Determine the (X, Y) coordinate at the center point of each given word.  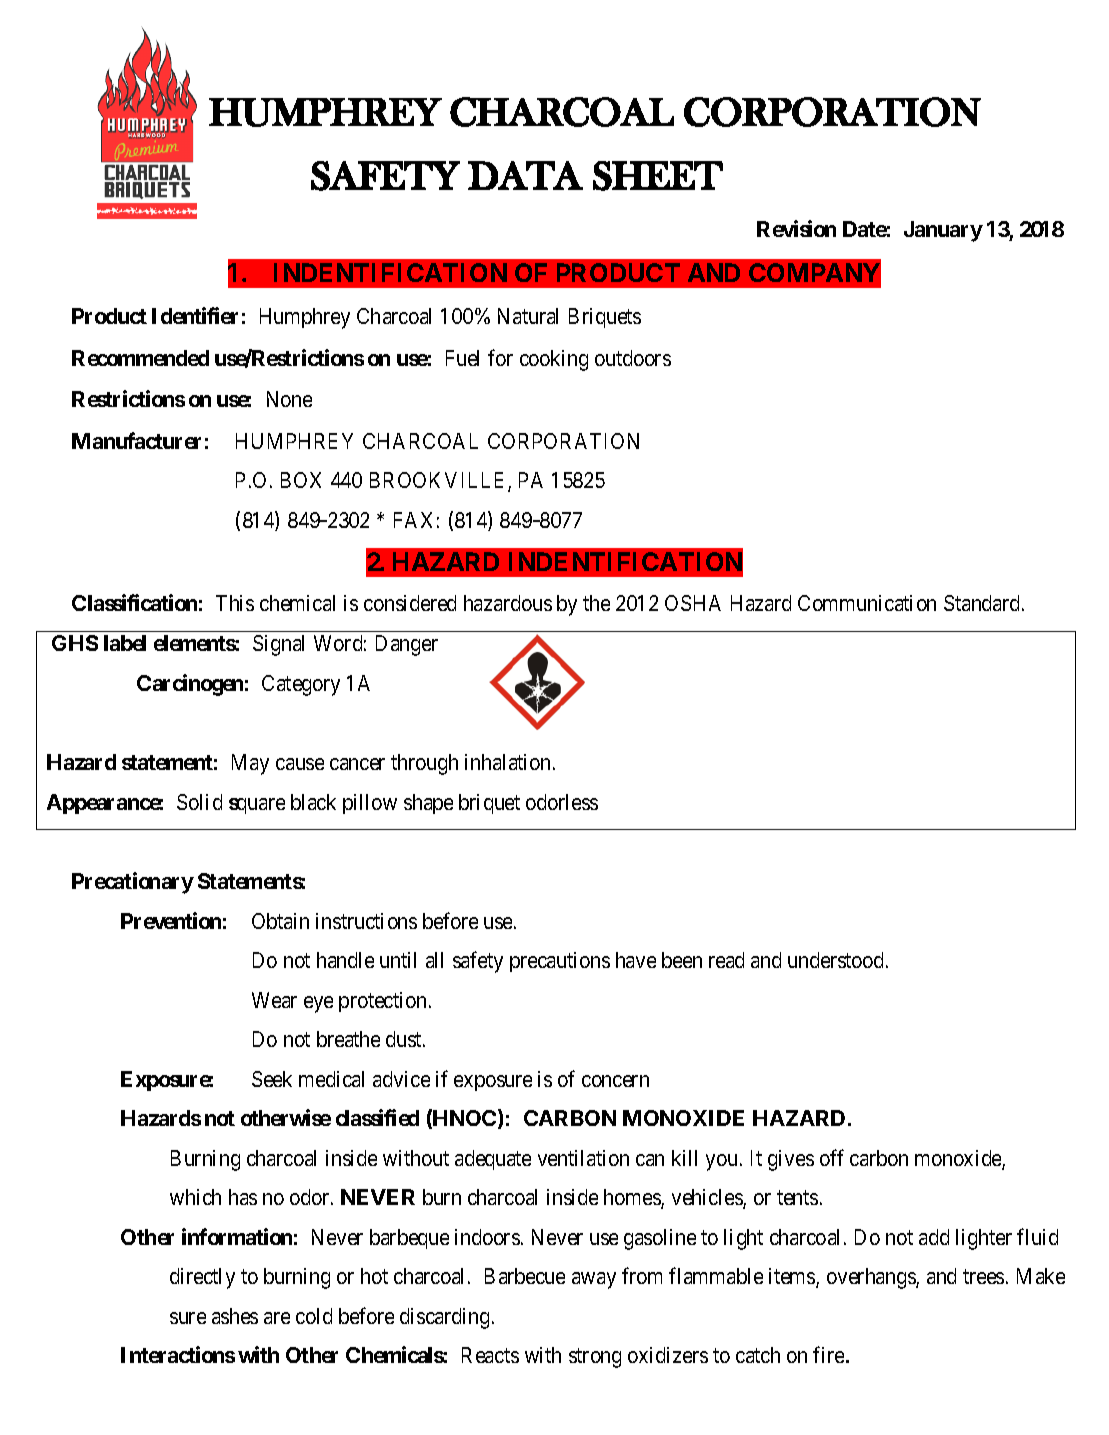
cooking (554, 360)
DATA (525, 175)
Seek (272, 1079)
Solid (199, 802)
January (943, 231)
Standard (983, 603)
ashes (235, 1316)
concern (615, 1081)
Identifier (195, 315)
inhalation (509, 762)
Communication (867, 603)
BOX (301, 480)
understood (837, 960)
